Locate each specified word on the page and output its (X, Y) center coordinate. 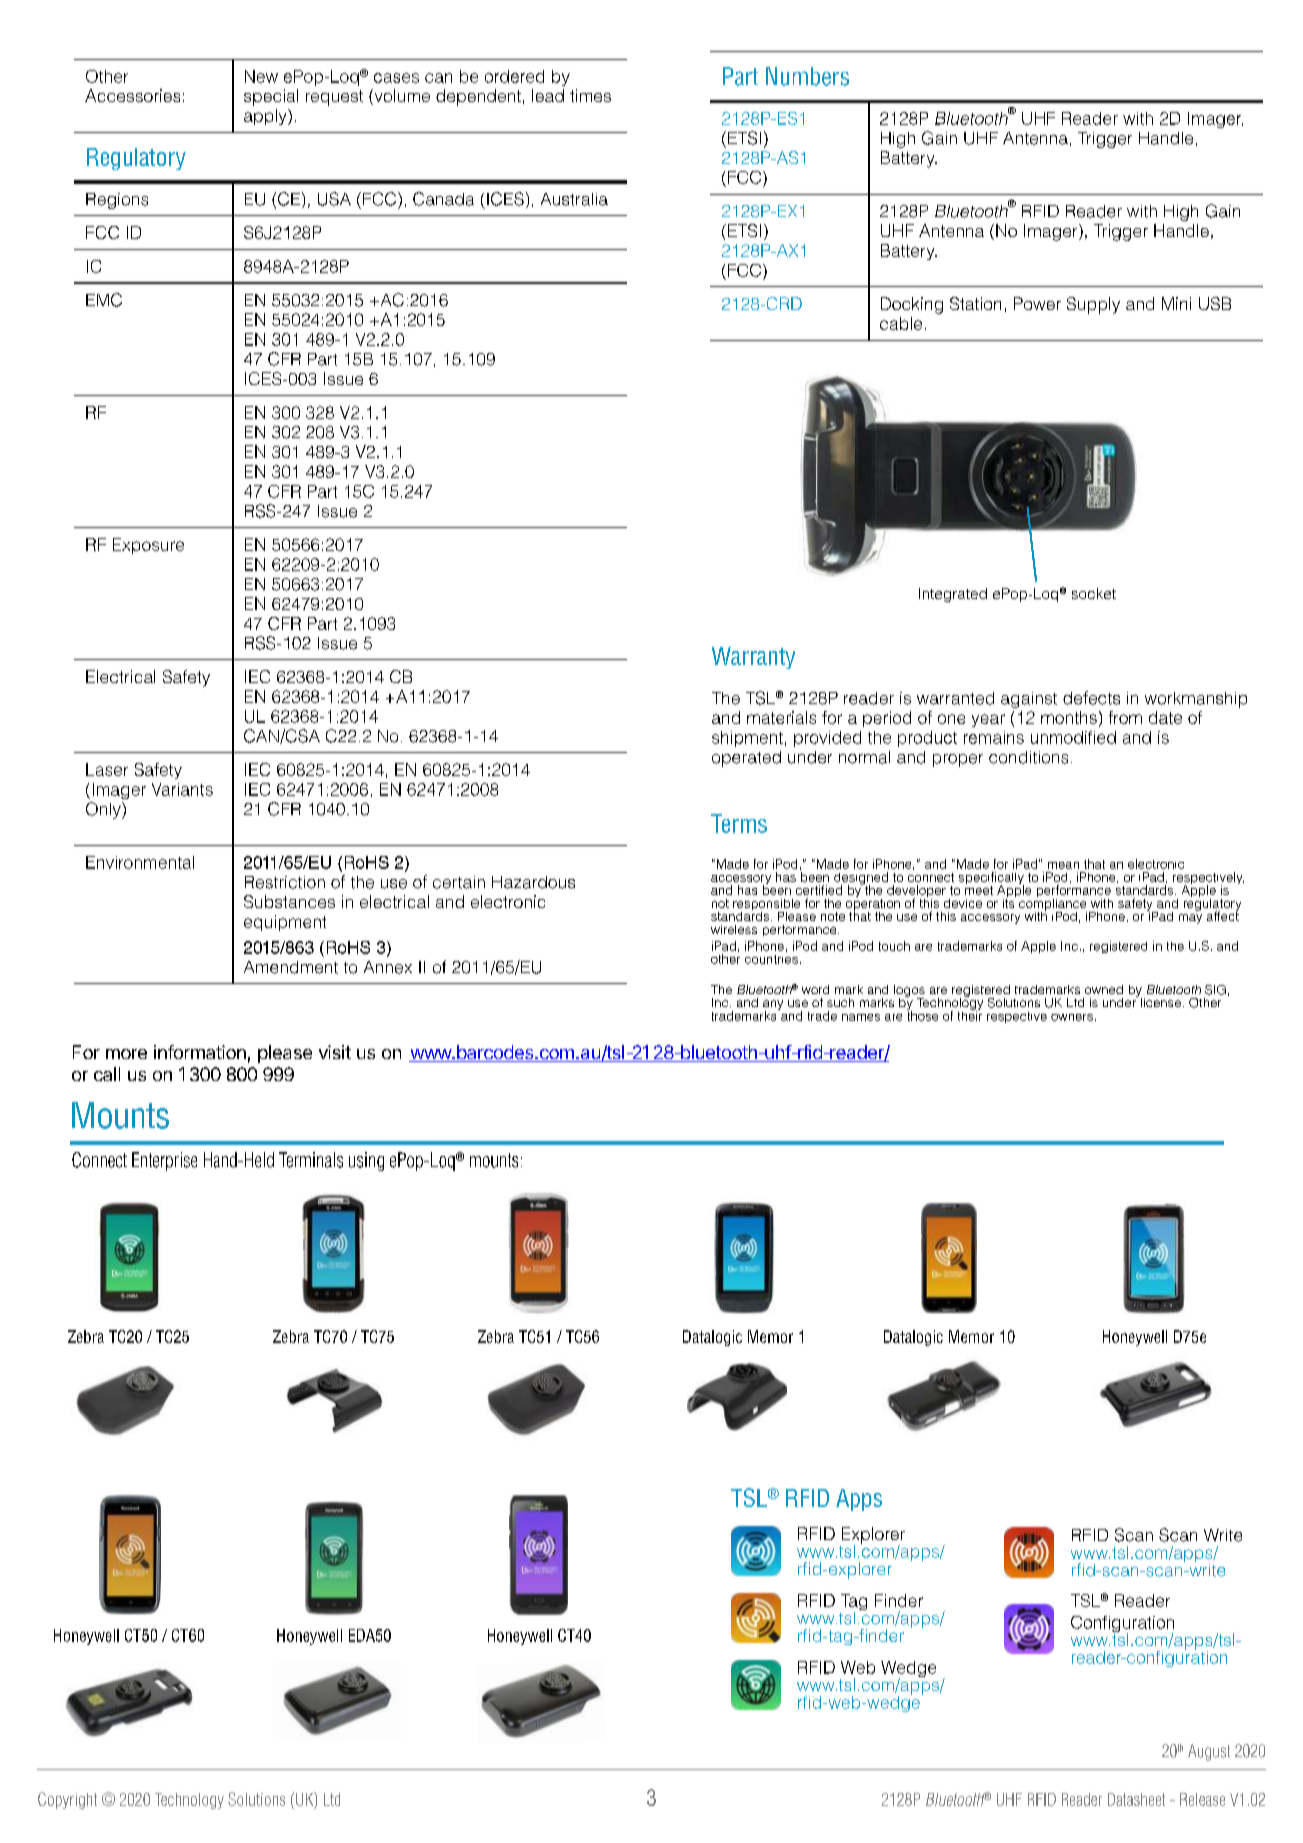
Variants (182, 789)
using (366, 1161)
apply (266, 117)
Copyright (67, 1800)
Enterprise (164, 1161)
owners (1072, 1017)
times (590, 95)
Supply (1093, 305)
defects (1091, 698)
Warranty (753, 658)
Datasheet (1136, 1799)
